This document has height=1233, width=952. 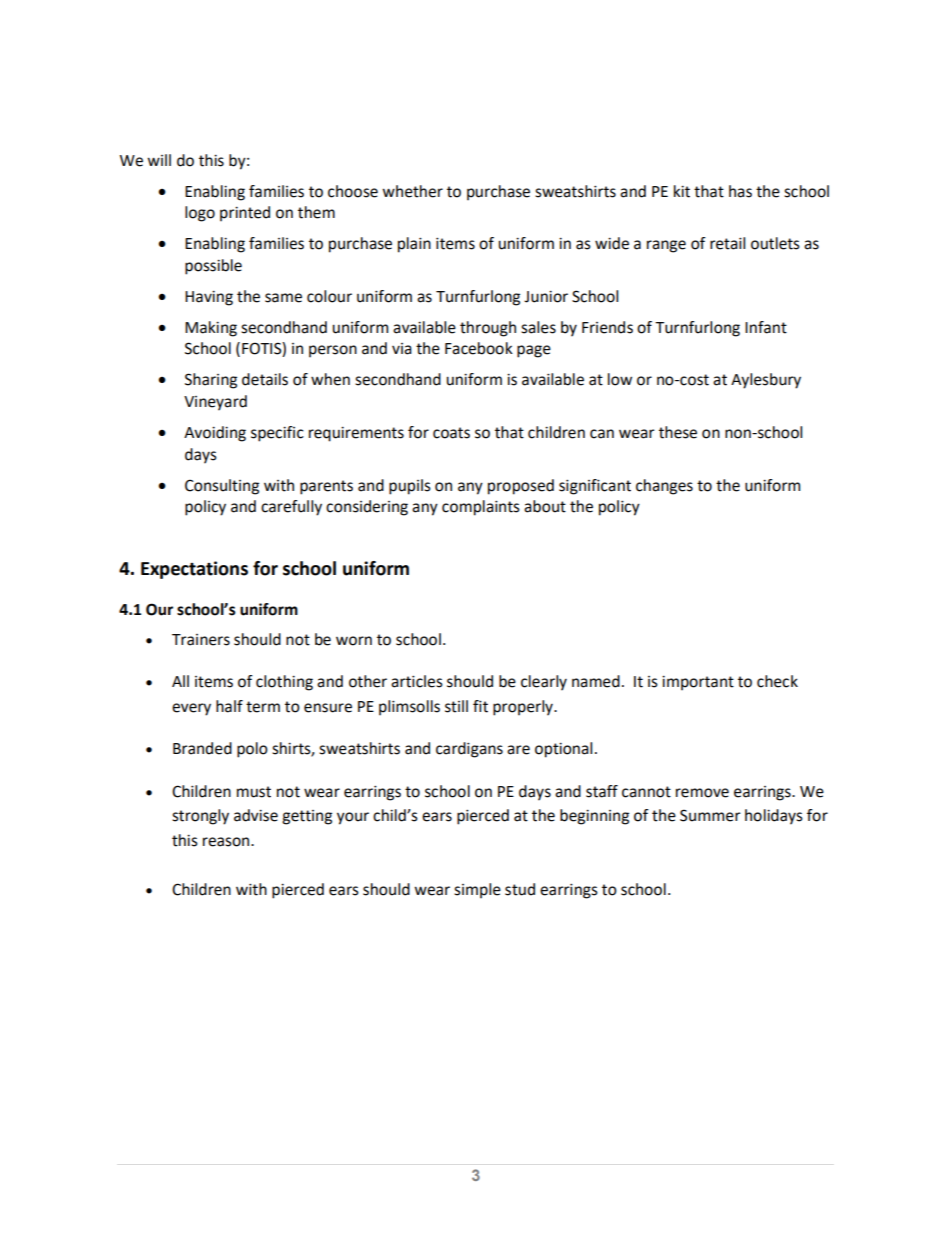 I want to click on Summer, so click(x=710, y=815).
